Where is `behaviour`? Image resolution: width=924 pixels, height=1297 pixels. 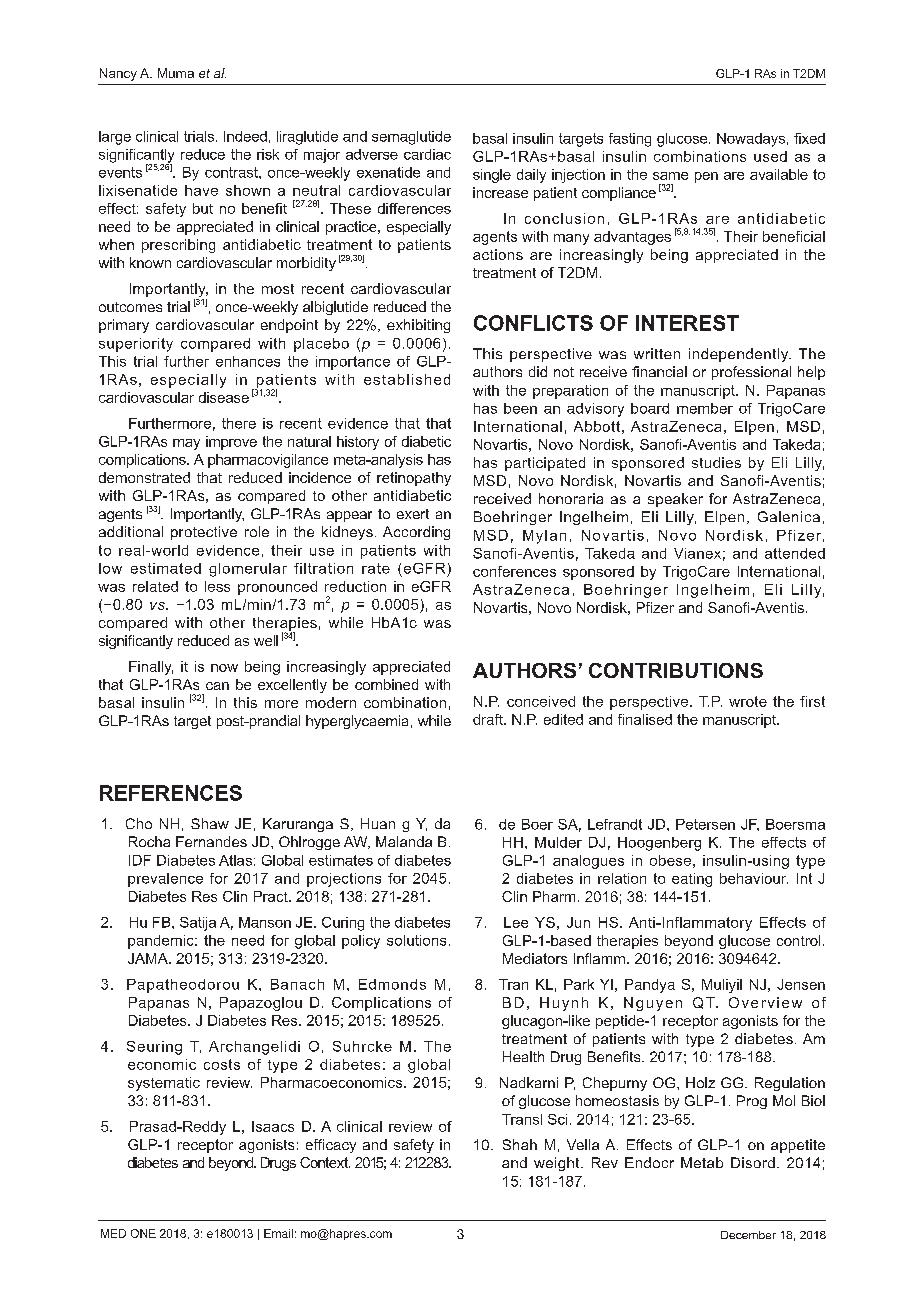 behaviour is located at coordinates (754, 878).
